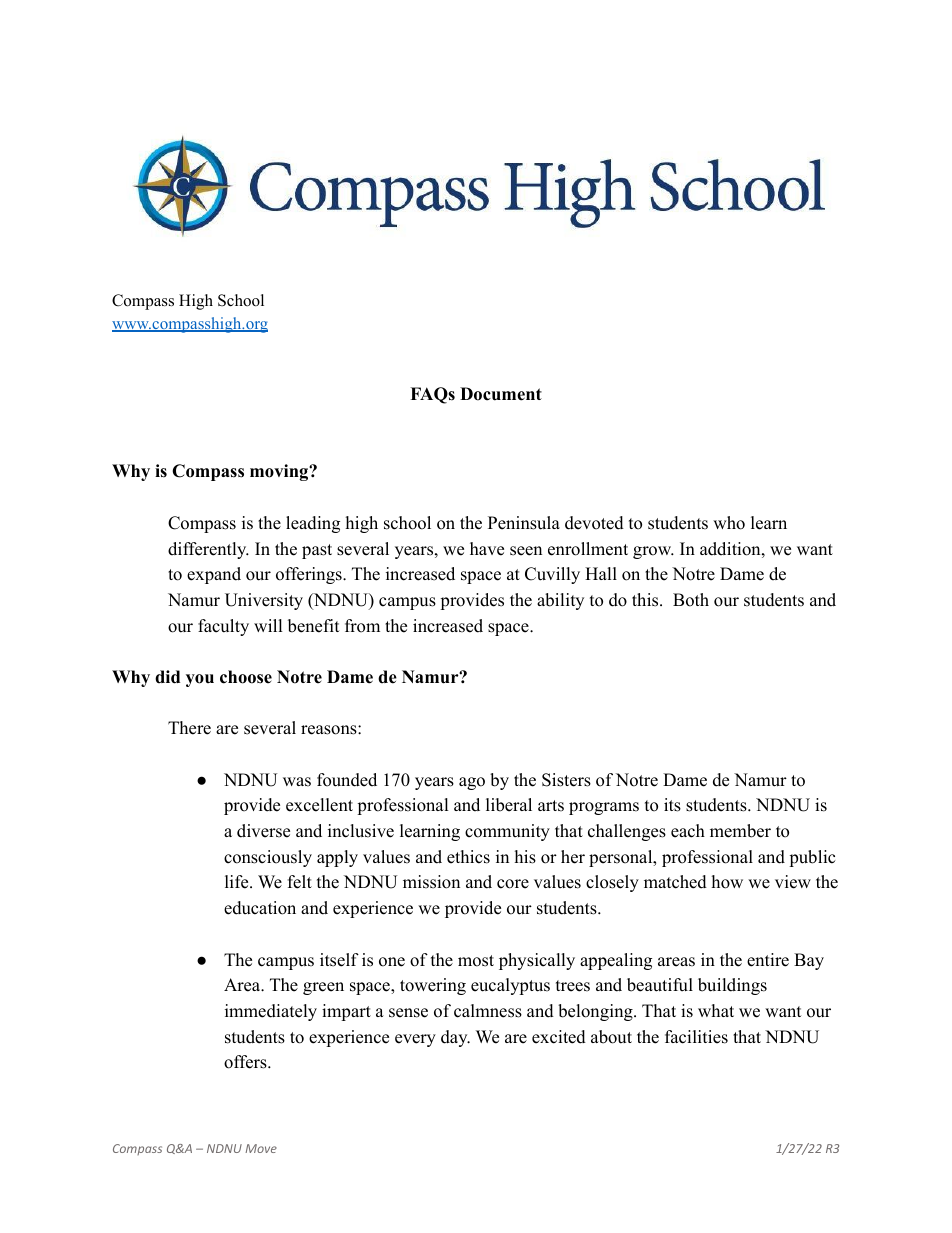 This screenshot has height=1233, width=952. Describe the element at coordinates (476, 961) in the screenshot. I see `most` at that location.
